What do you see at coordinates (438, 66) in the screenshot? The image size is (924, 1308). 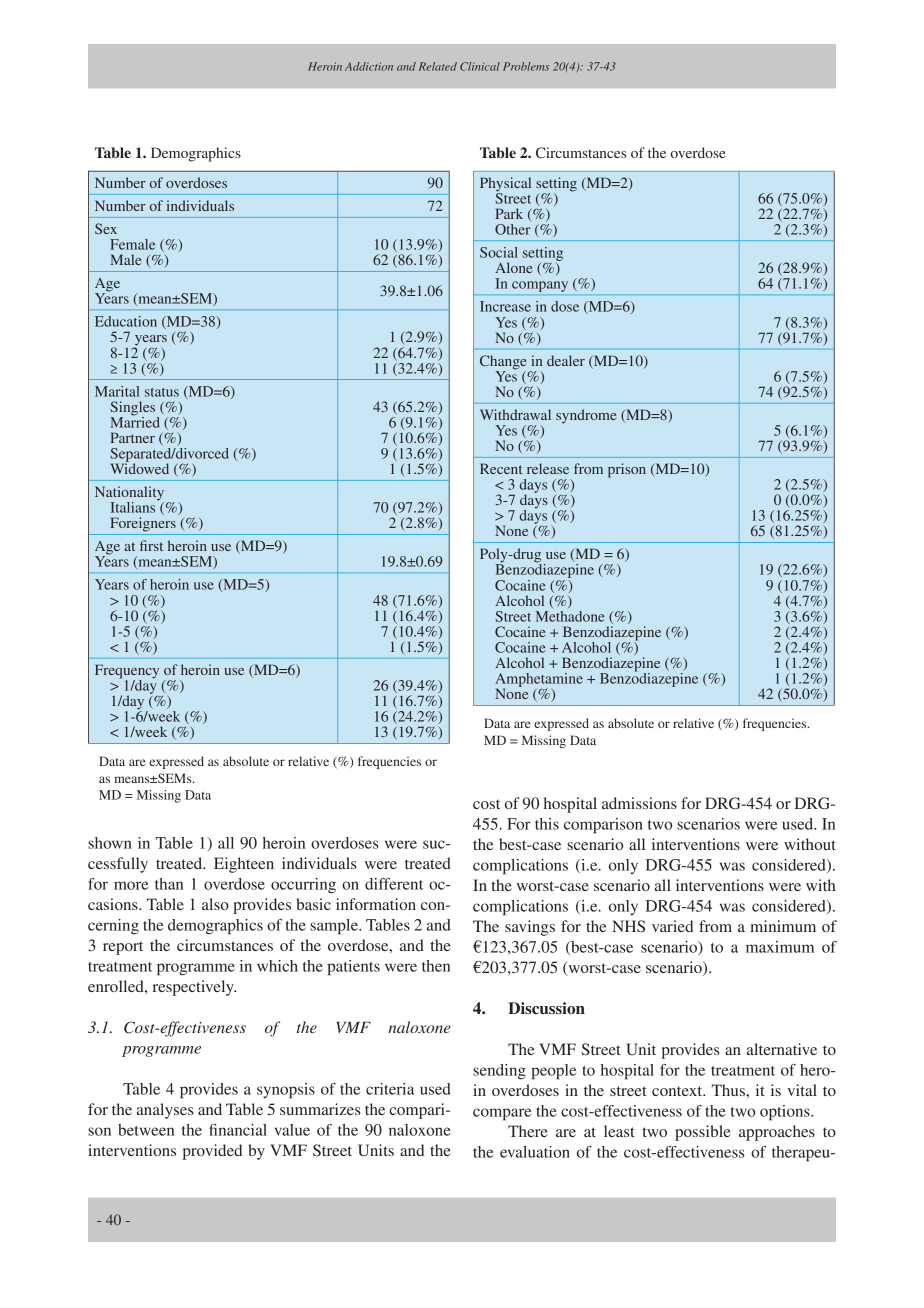 I see `Related` at bounding box center [438, 66].
